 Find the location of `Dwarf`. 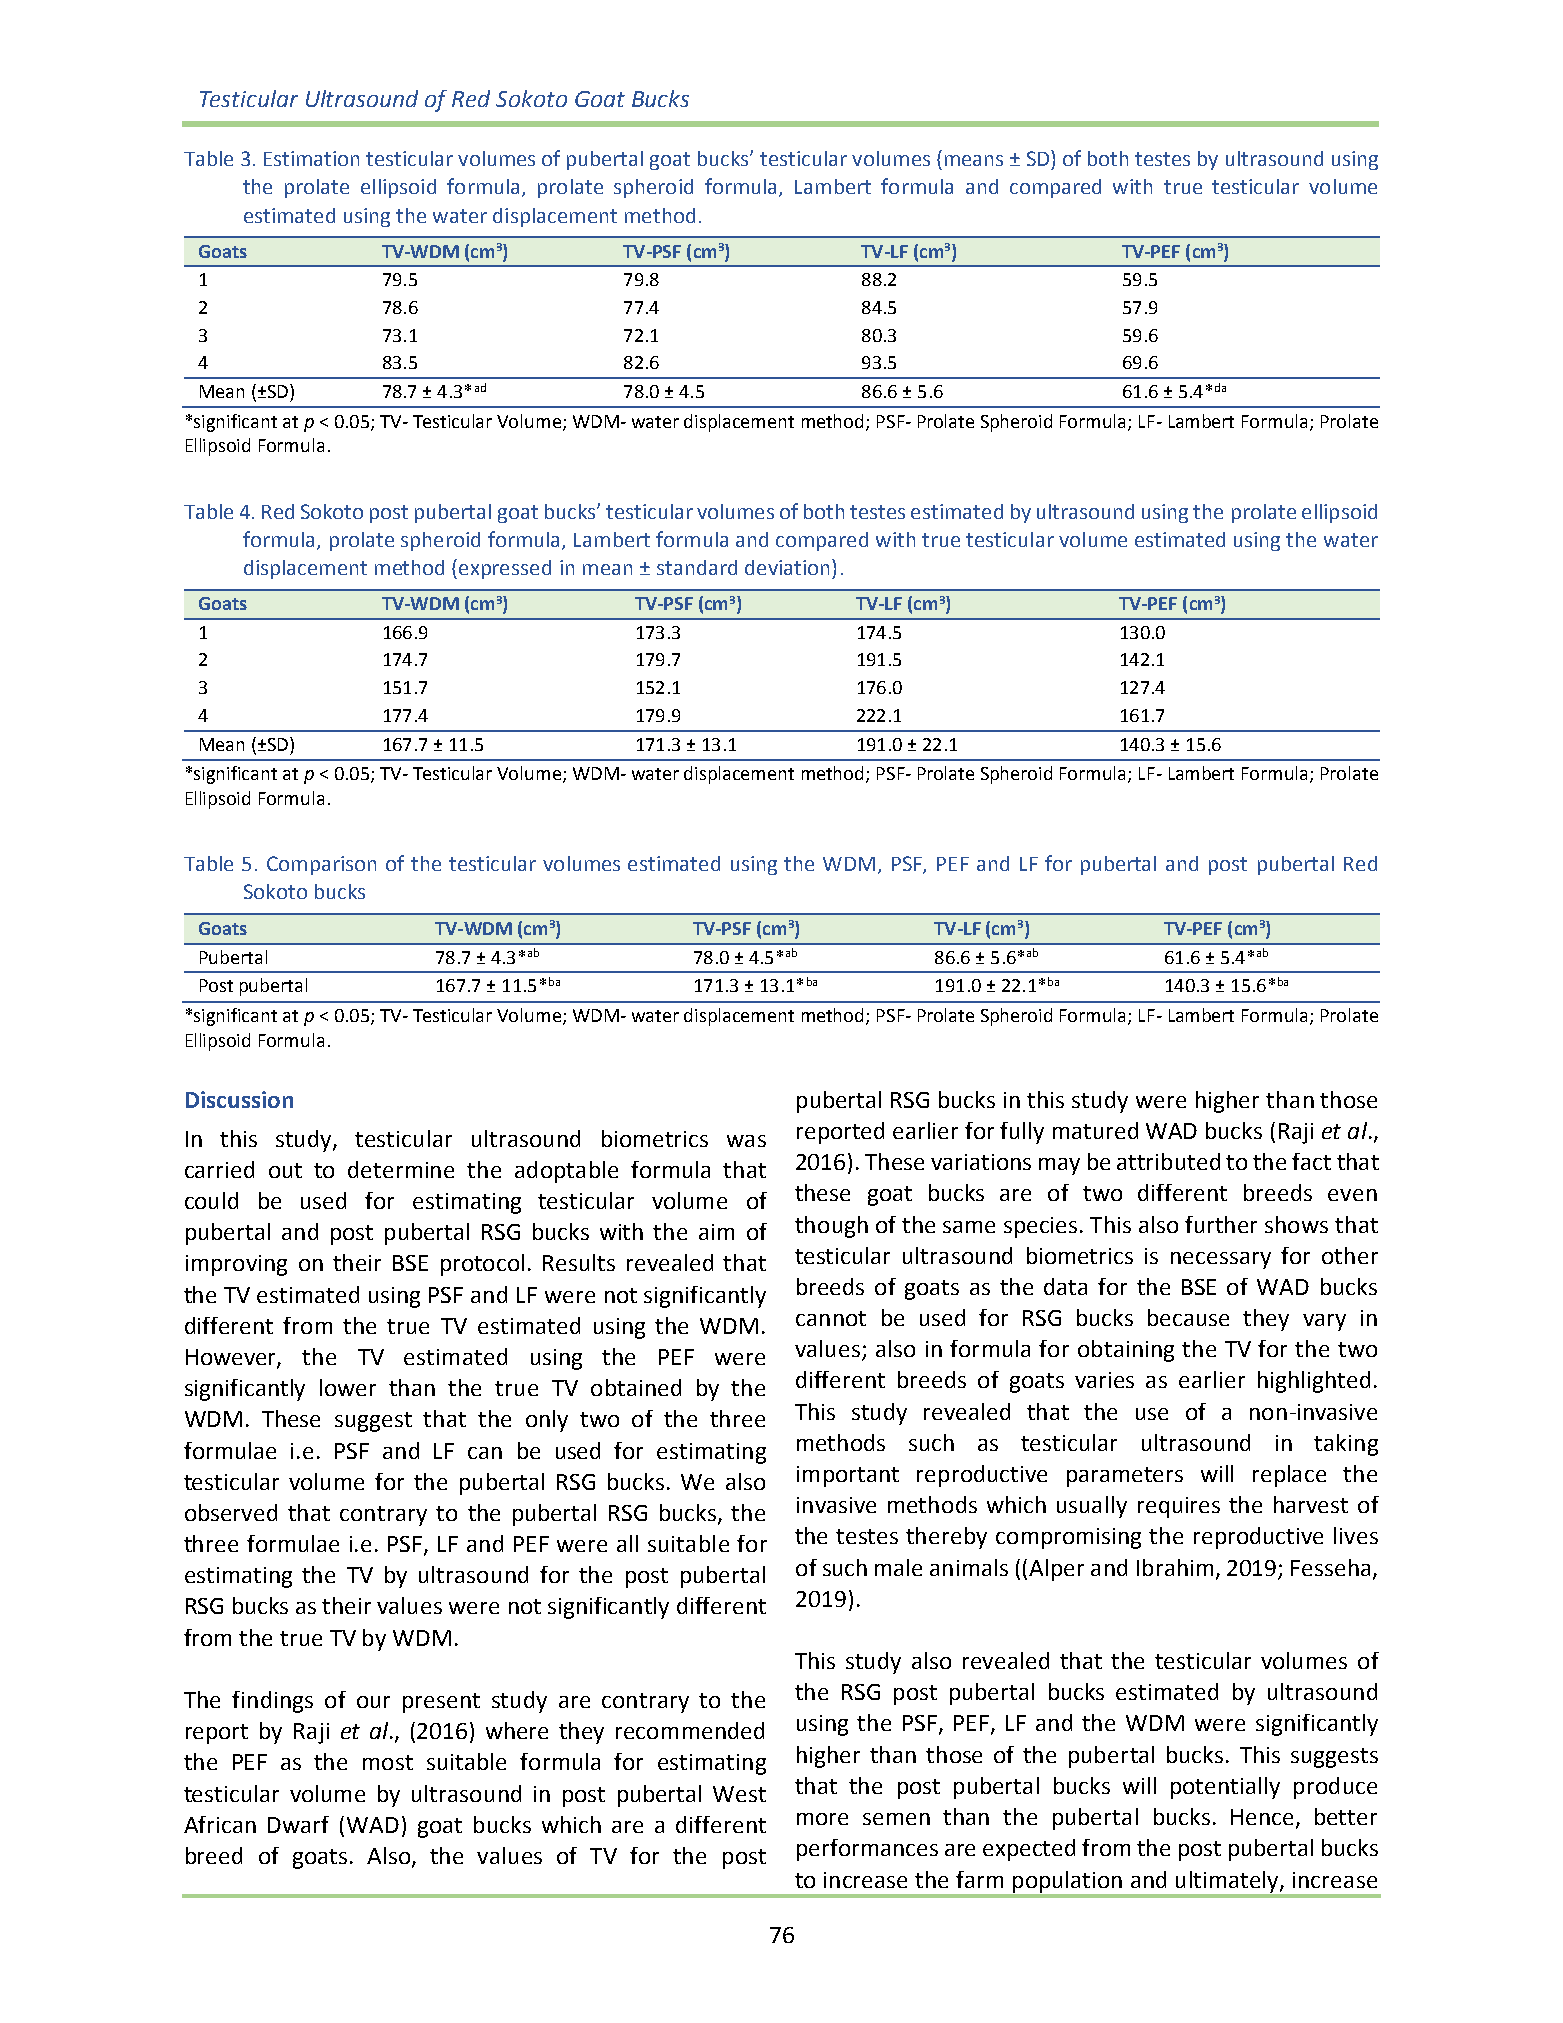

Dwarf is located at coordinates (298, 1824).
